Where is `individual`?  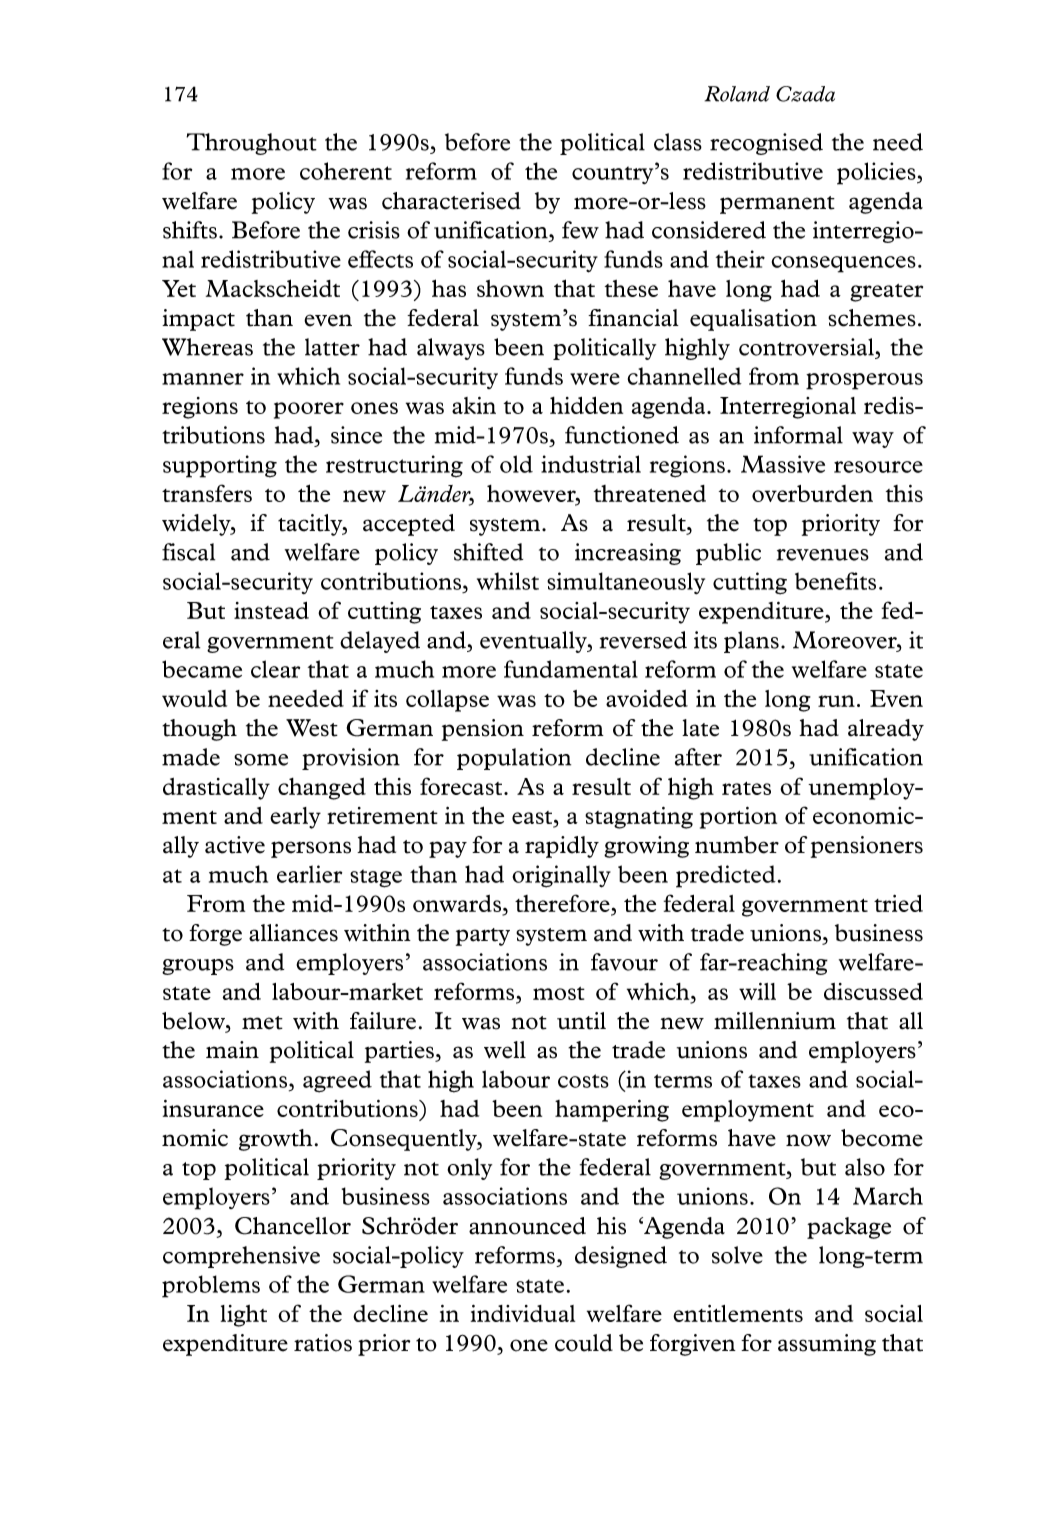 individual is located at coordinates (523, 1313).
